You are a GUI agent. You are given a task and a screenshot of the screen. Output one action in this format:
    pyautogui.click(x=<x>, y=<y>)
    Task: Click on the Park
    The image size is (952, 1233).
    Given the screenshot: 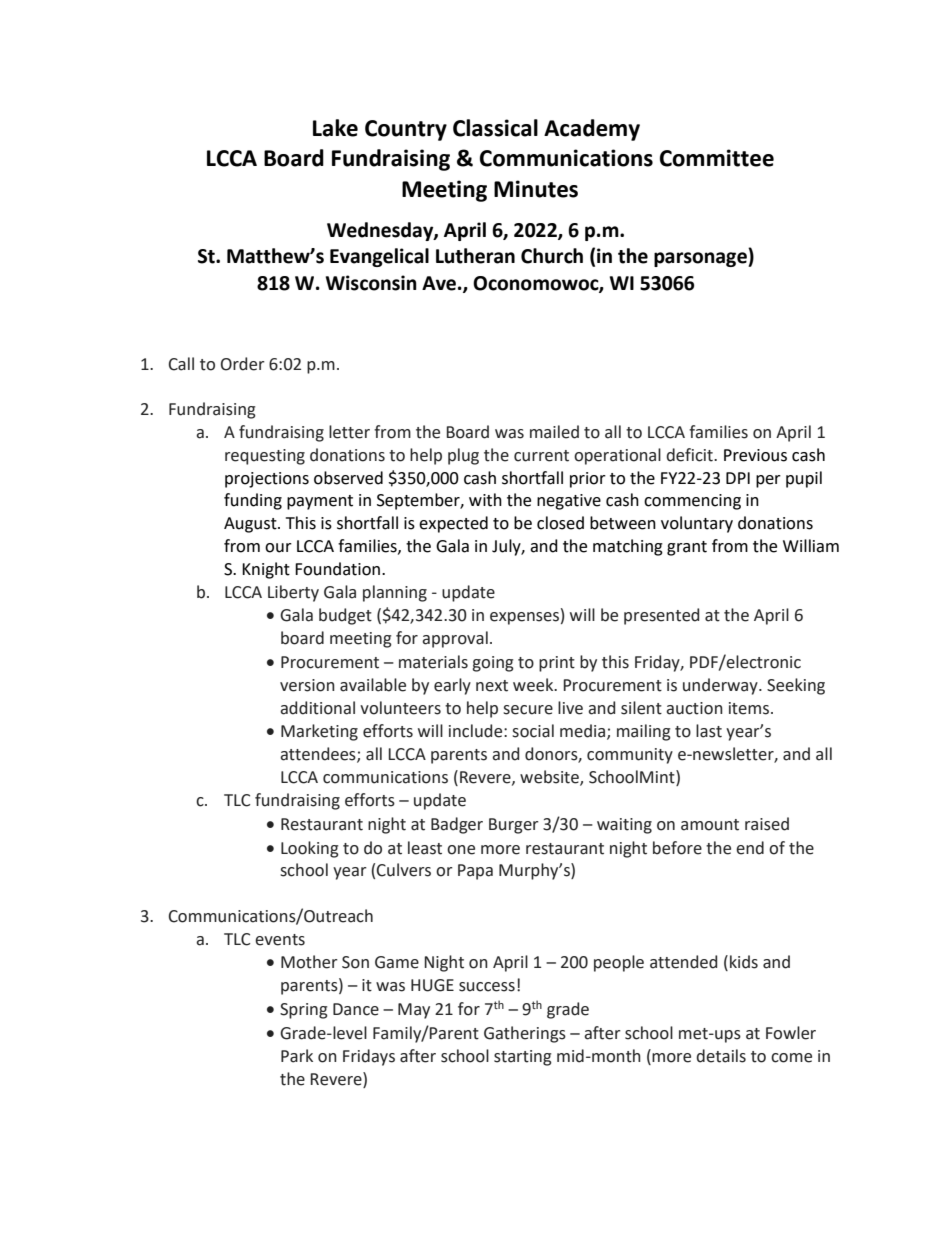 What is the action you would take?
    pyautogui.click(x=297, y=1056)
